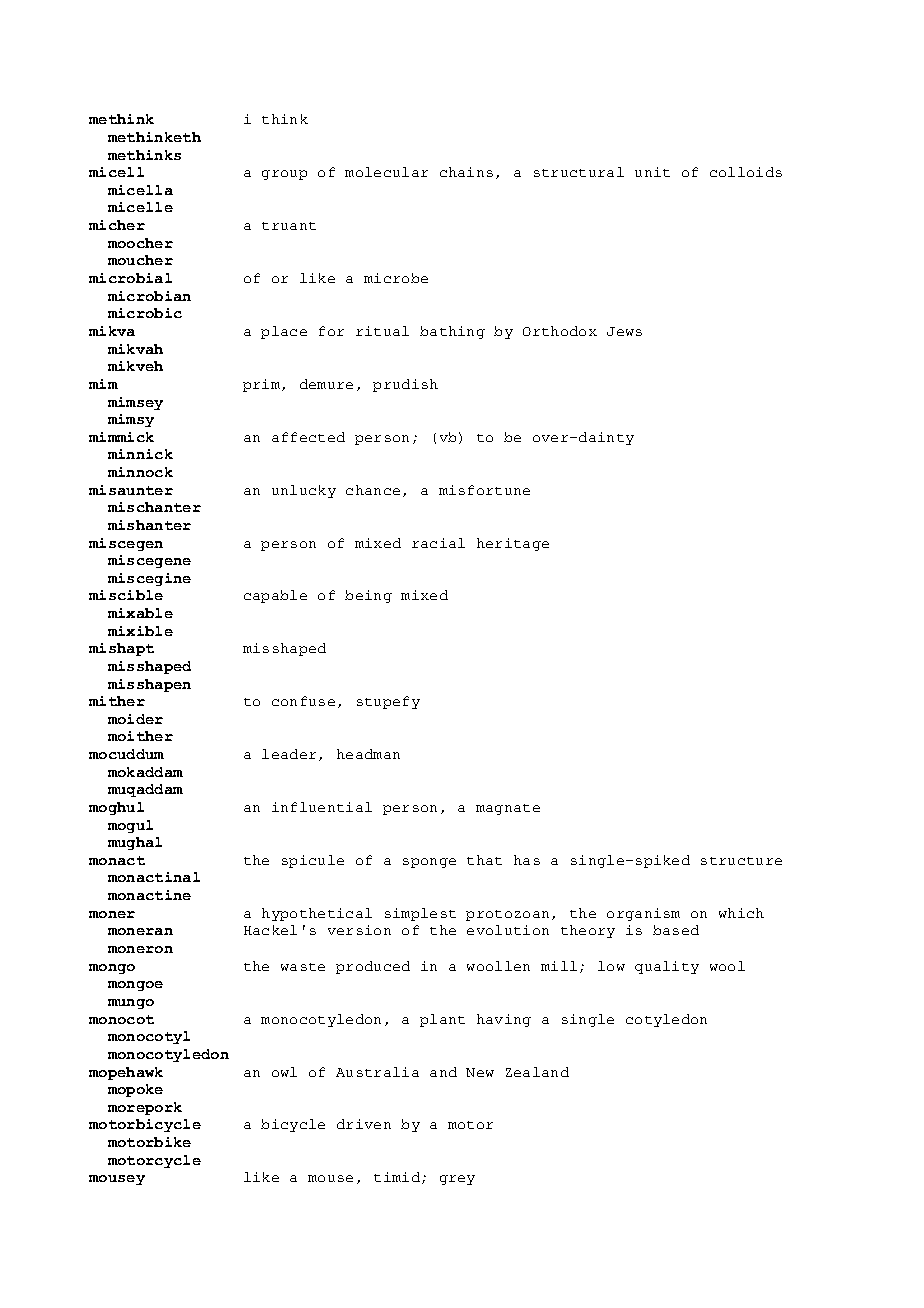 Image resolution: width=924 pixels, height=1308 pixels. I want to click on structure, so click(741, 861).
